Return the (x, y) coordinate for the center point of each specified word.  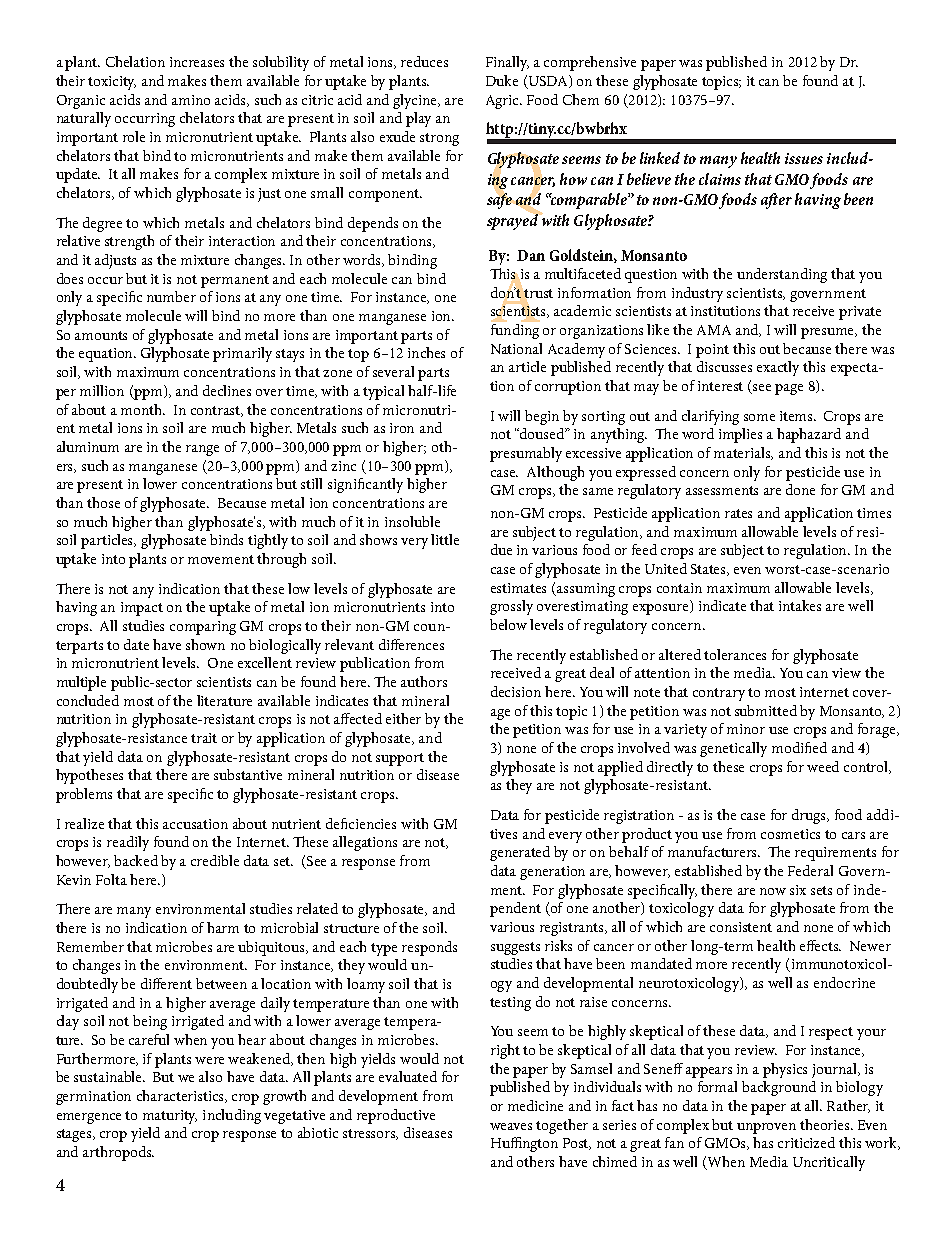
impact (142, 609)
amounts (101, 335)
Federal (810, 870)
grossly (511, 607)
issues (804, 158)
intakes (800, 605)
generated (520, 853)
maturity (170, 1117)
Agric (504, 102)
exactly (778, 368)
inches (426, 352)
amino (191, 100)
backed (136, 860)
